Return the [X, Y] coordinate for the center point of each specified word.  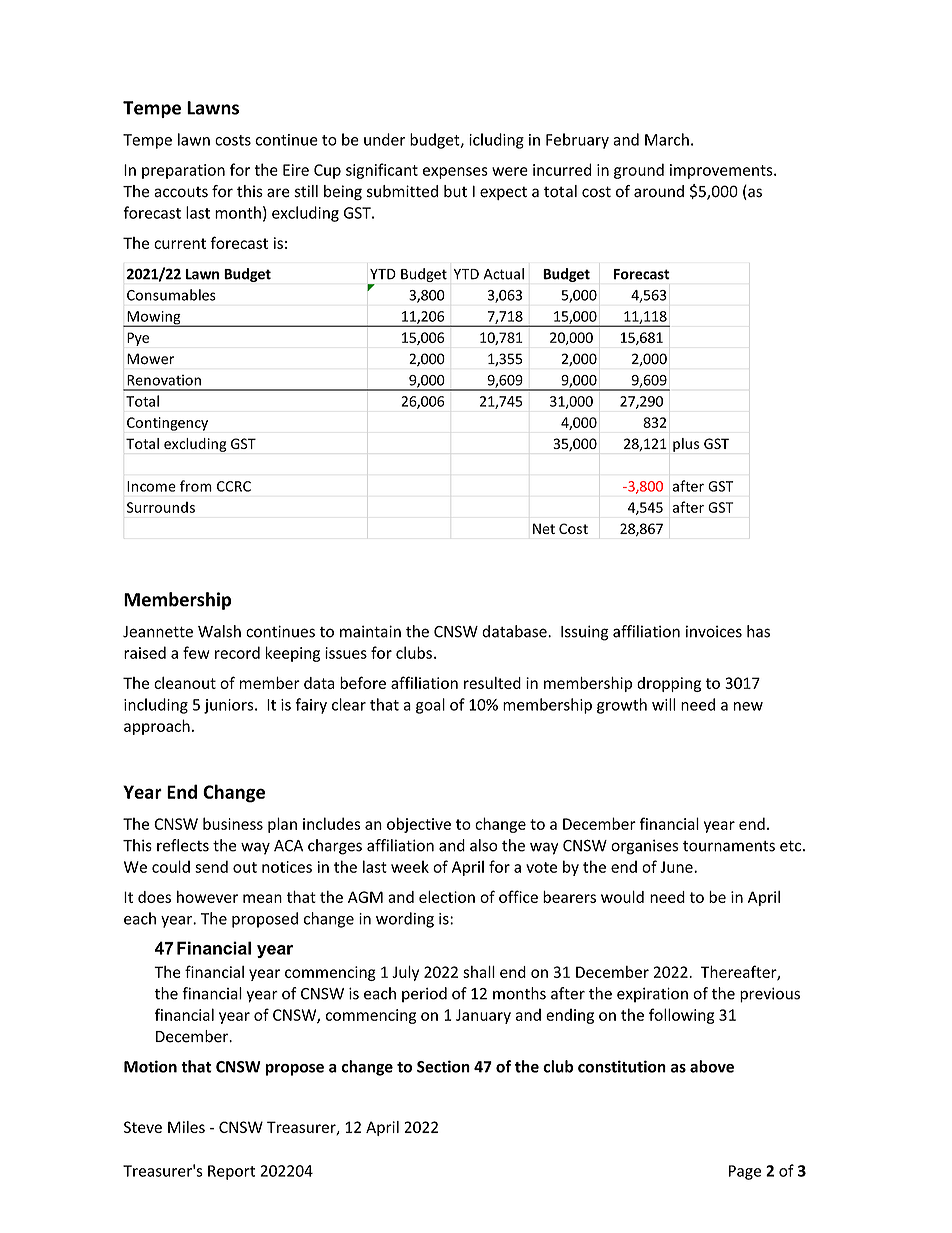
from [196, 486]
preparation [183, 171]
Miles [186, 1127]
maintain [370, 631]
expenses [455, 173]
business [233, 823]
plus [686, 445]
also [484, 845]
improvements [722, 171]
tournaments [729, 846]
